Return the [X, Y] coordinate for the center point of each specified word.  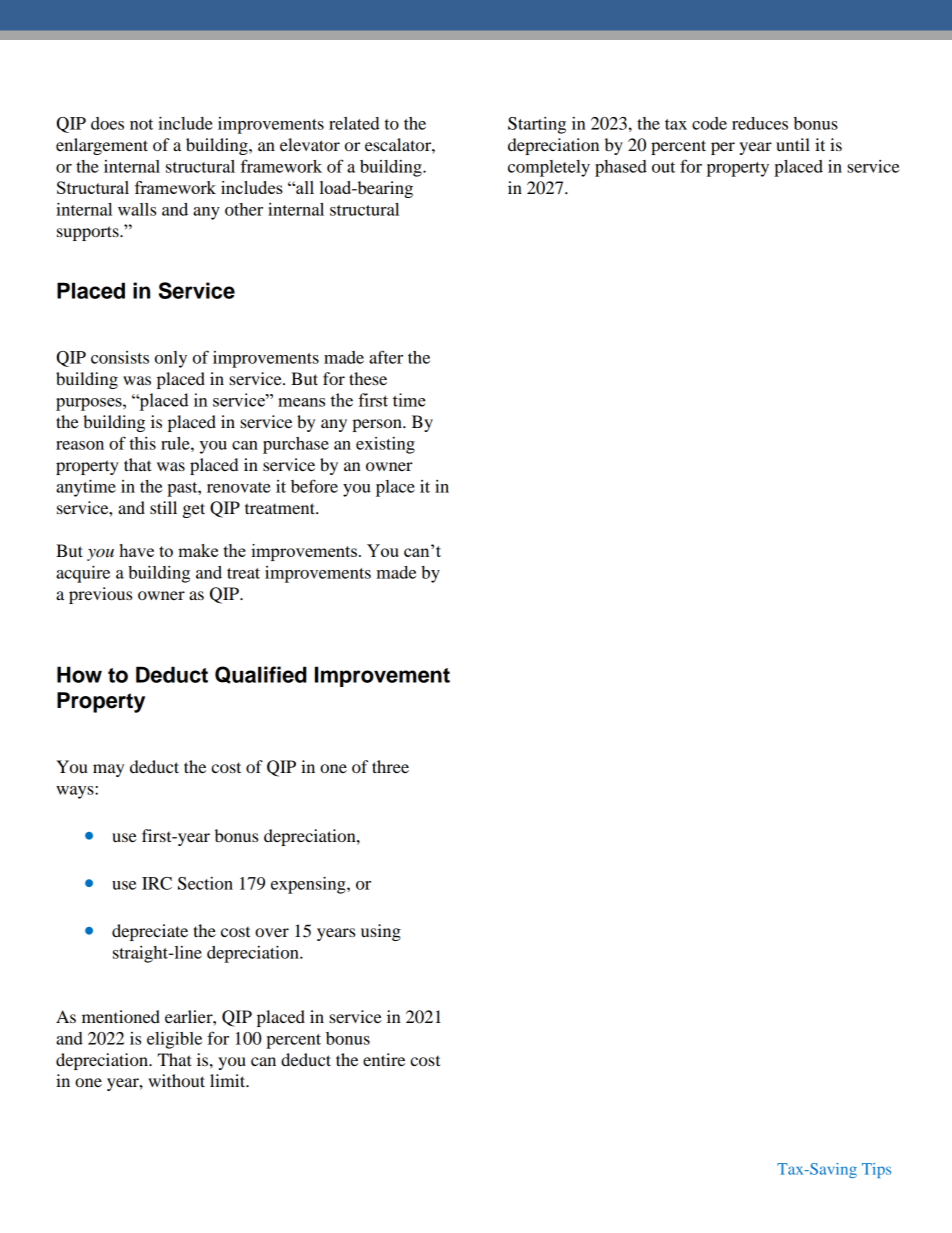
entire [384, 1059]
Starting [537, 125]
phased [621, 168]
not [141, 124]
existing [385, 445]
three [390, 766]
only [171, 359]
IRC [157, 883]
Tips [876, 1170]
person [378, 425]
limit [229, 1080]
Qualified [261, 675]
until [793, 144]
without [176, 1080]
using [381, 932]
